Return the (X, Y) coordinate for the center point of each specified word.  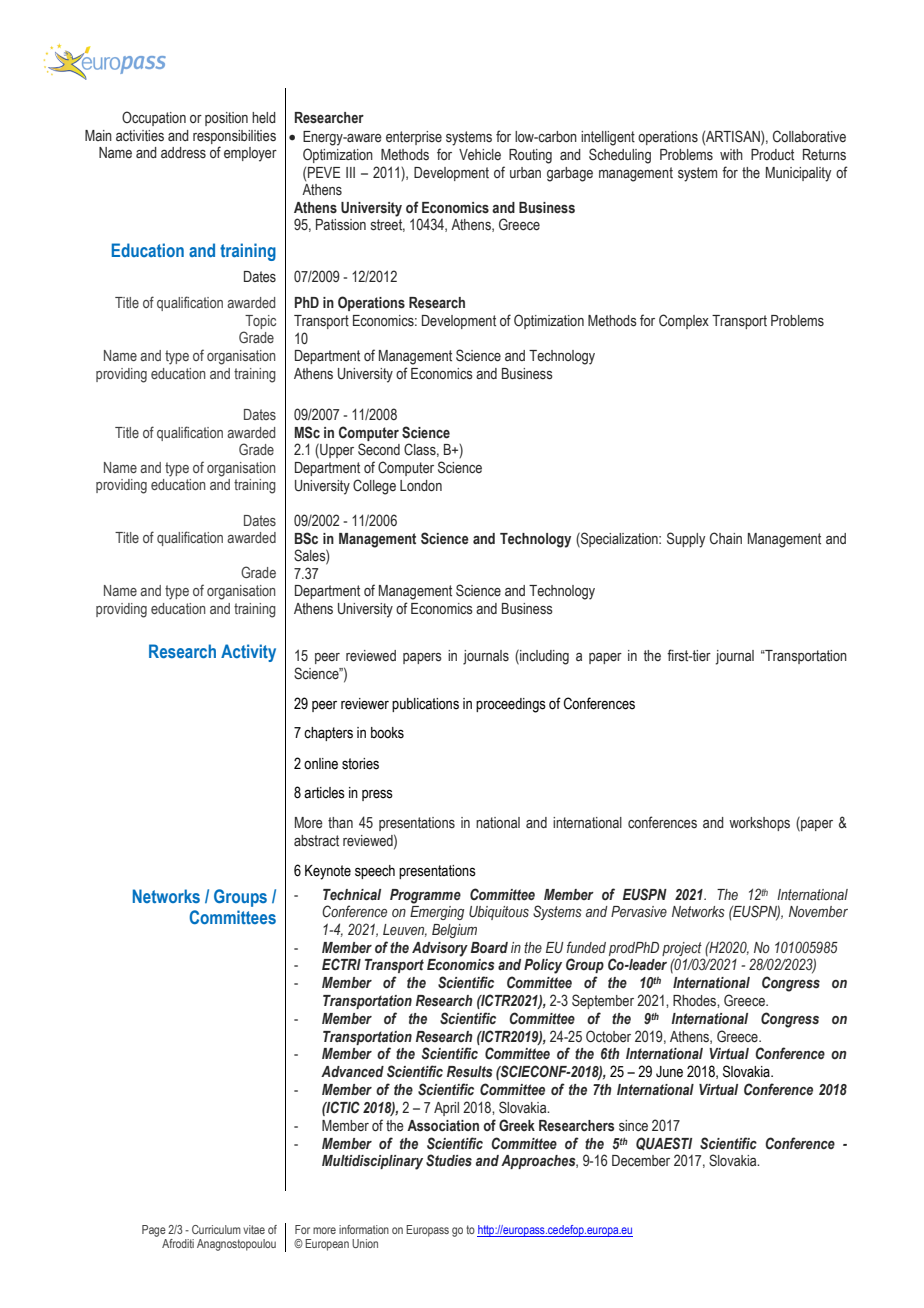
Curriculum (216, 1229)
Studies (449, 1160)
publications (425, 705)
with (731, 154)
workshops (759, 824)
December (641, 1161)
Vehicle (480, 154)
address (183, 153)
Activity (248, 653)
